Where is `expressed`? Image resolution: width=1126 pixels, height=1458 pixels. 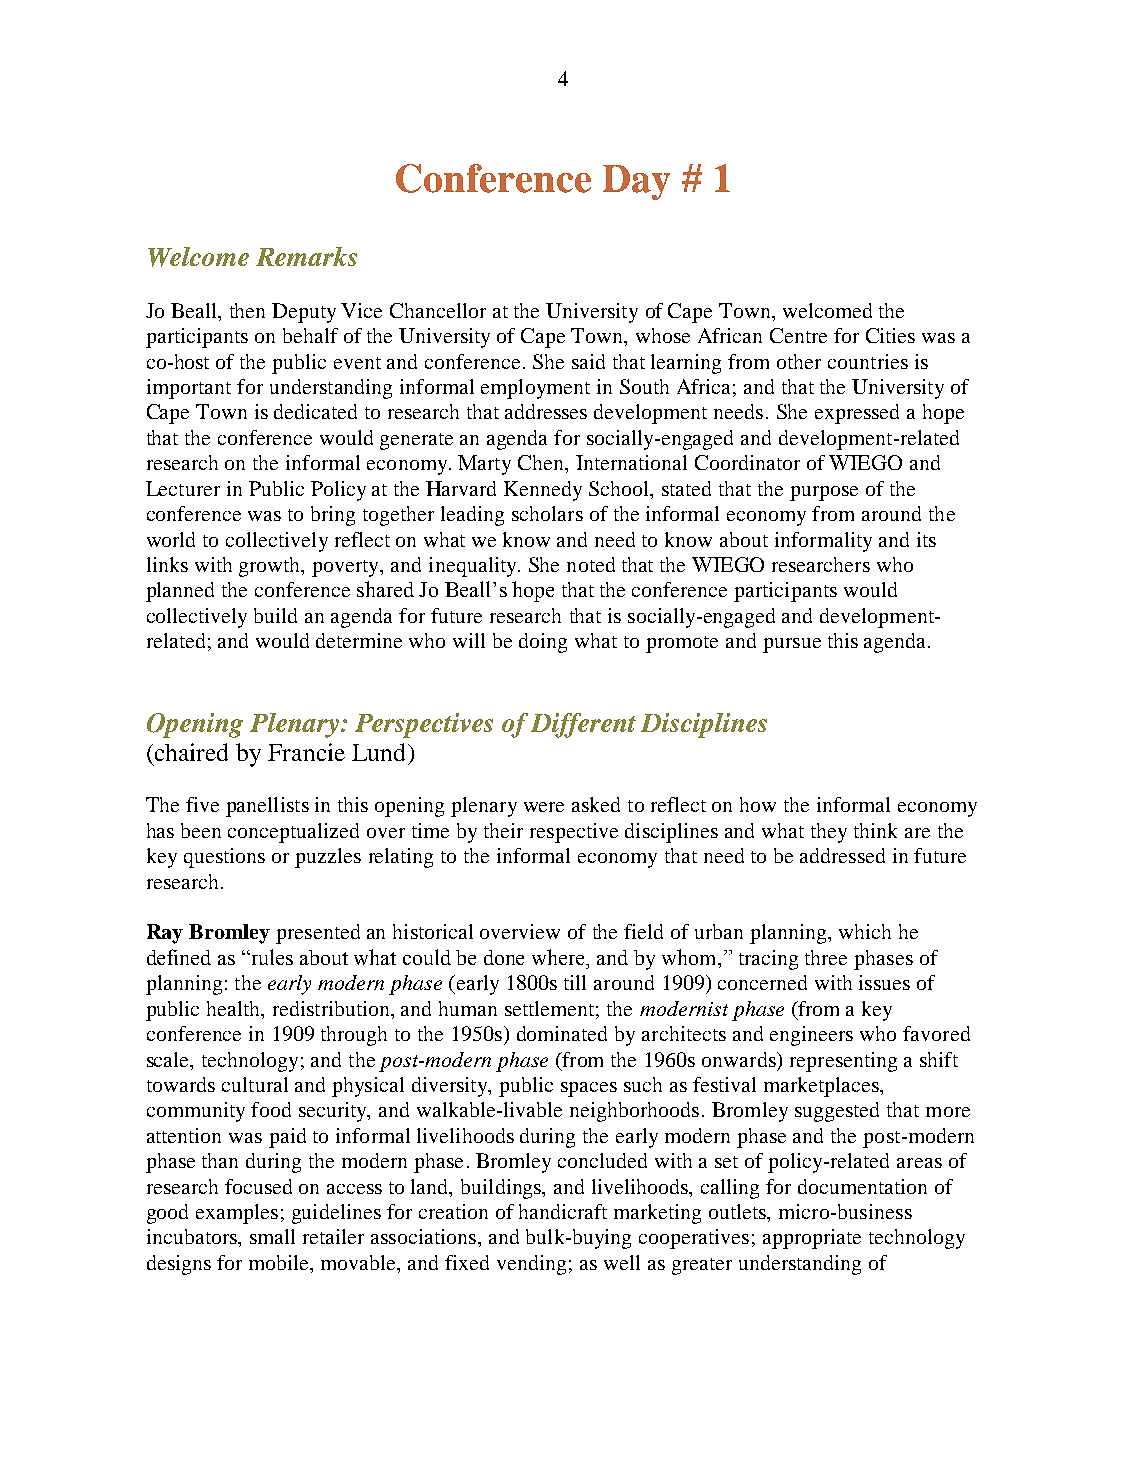 expressed is located at coordinates (857, 414).
